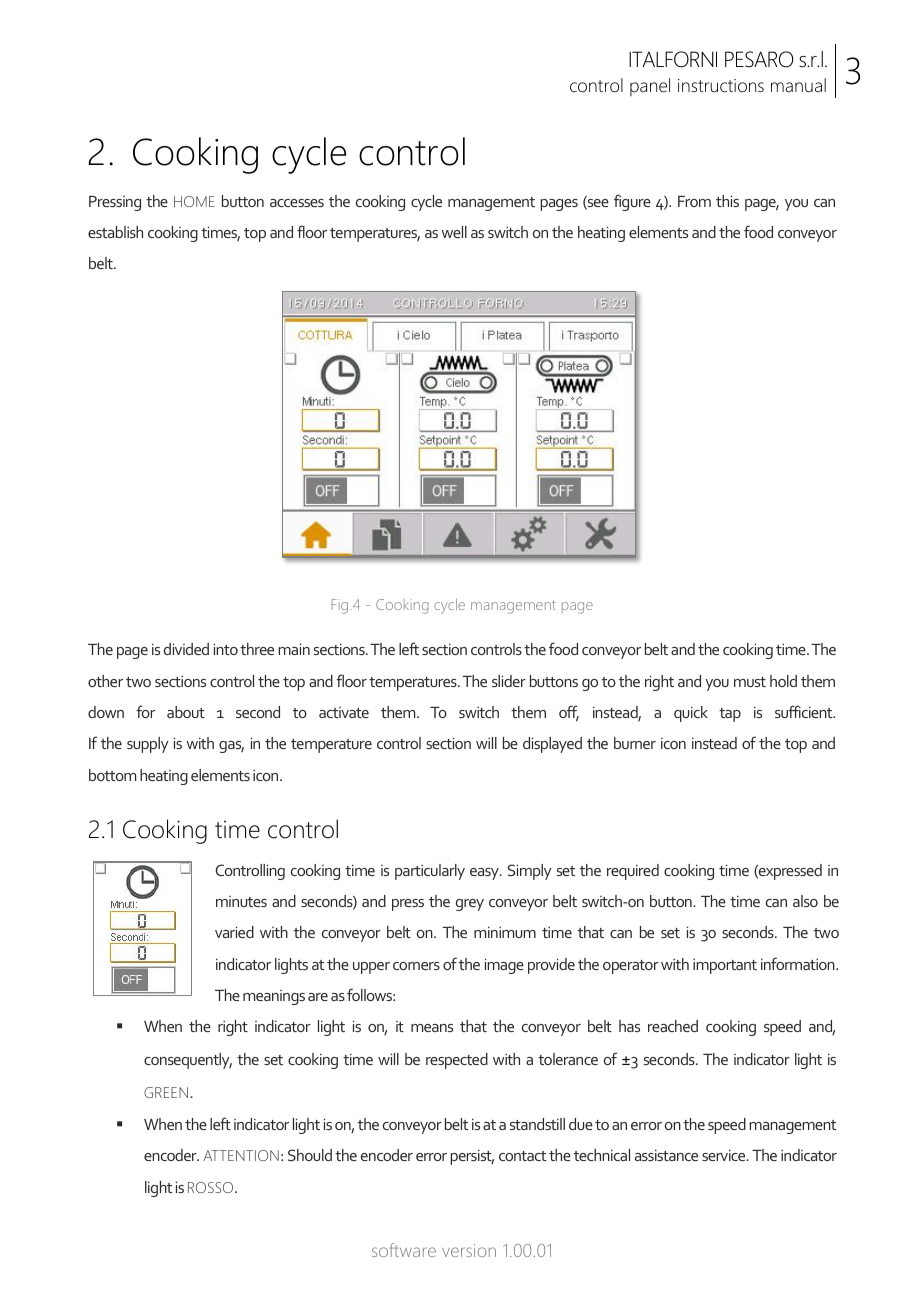 Image resolution: width=924 pixels, height=1308 pixels. What do you see at coordinates (241, 901) in the page?
I see `minutes` at bounding box center [241, 901].
